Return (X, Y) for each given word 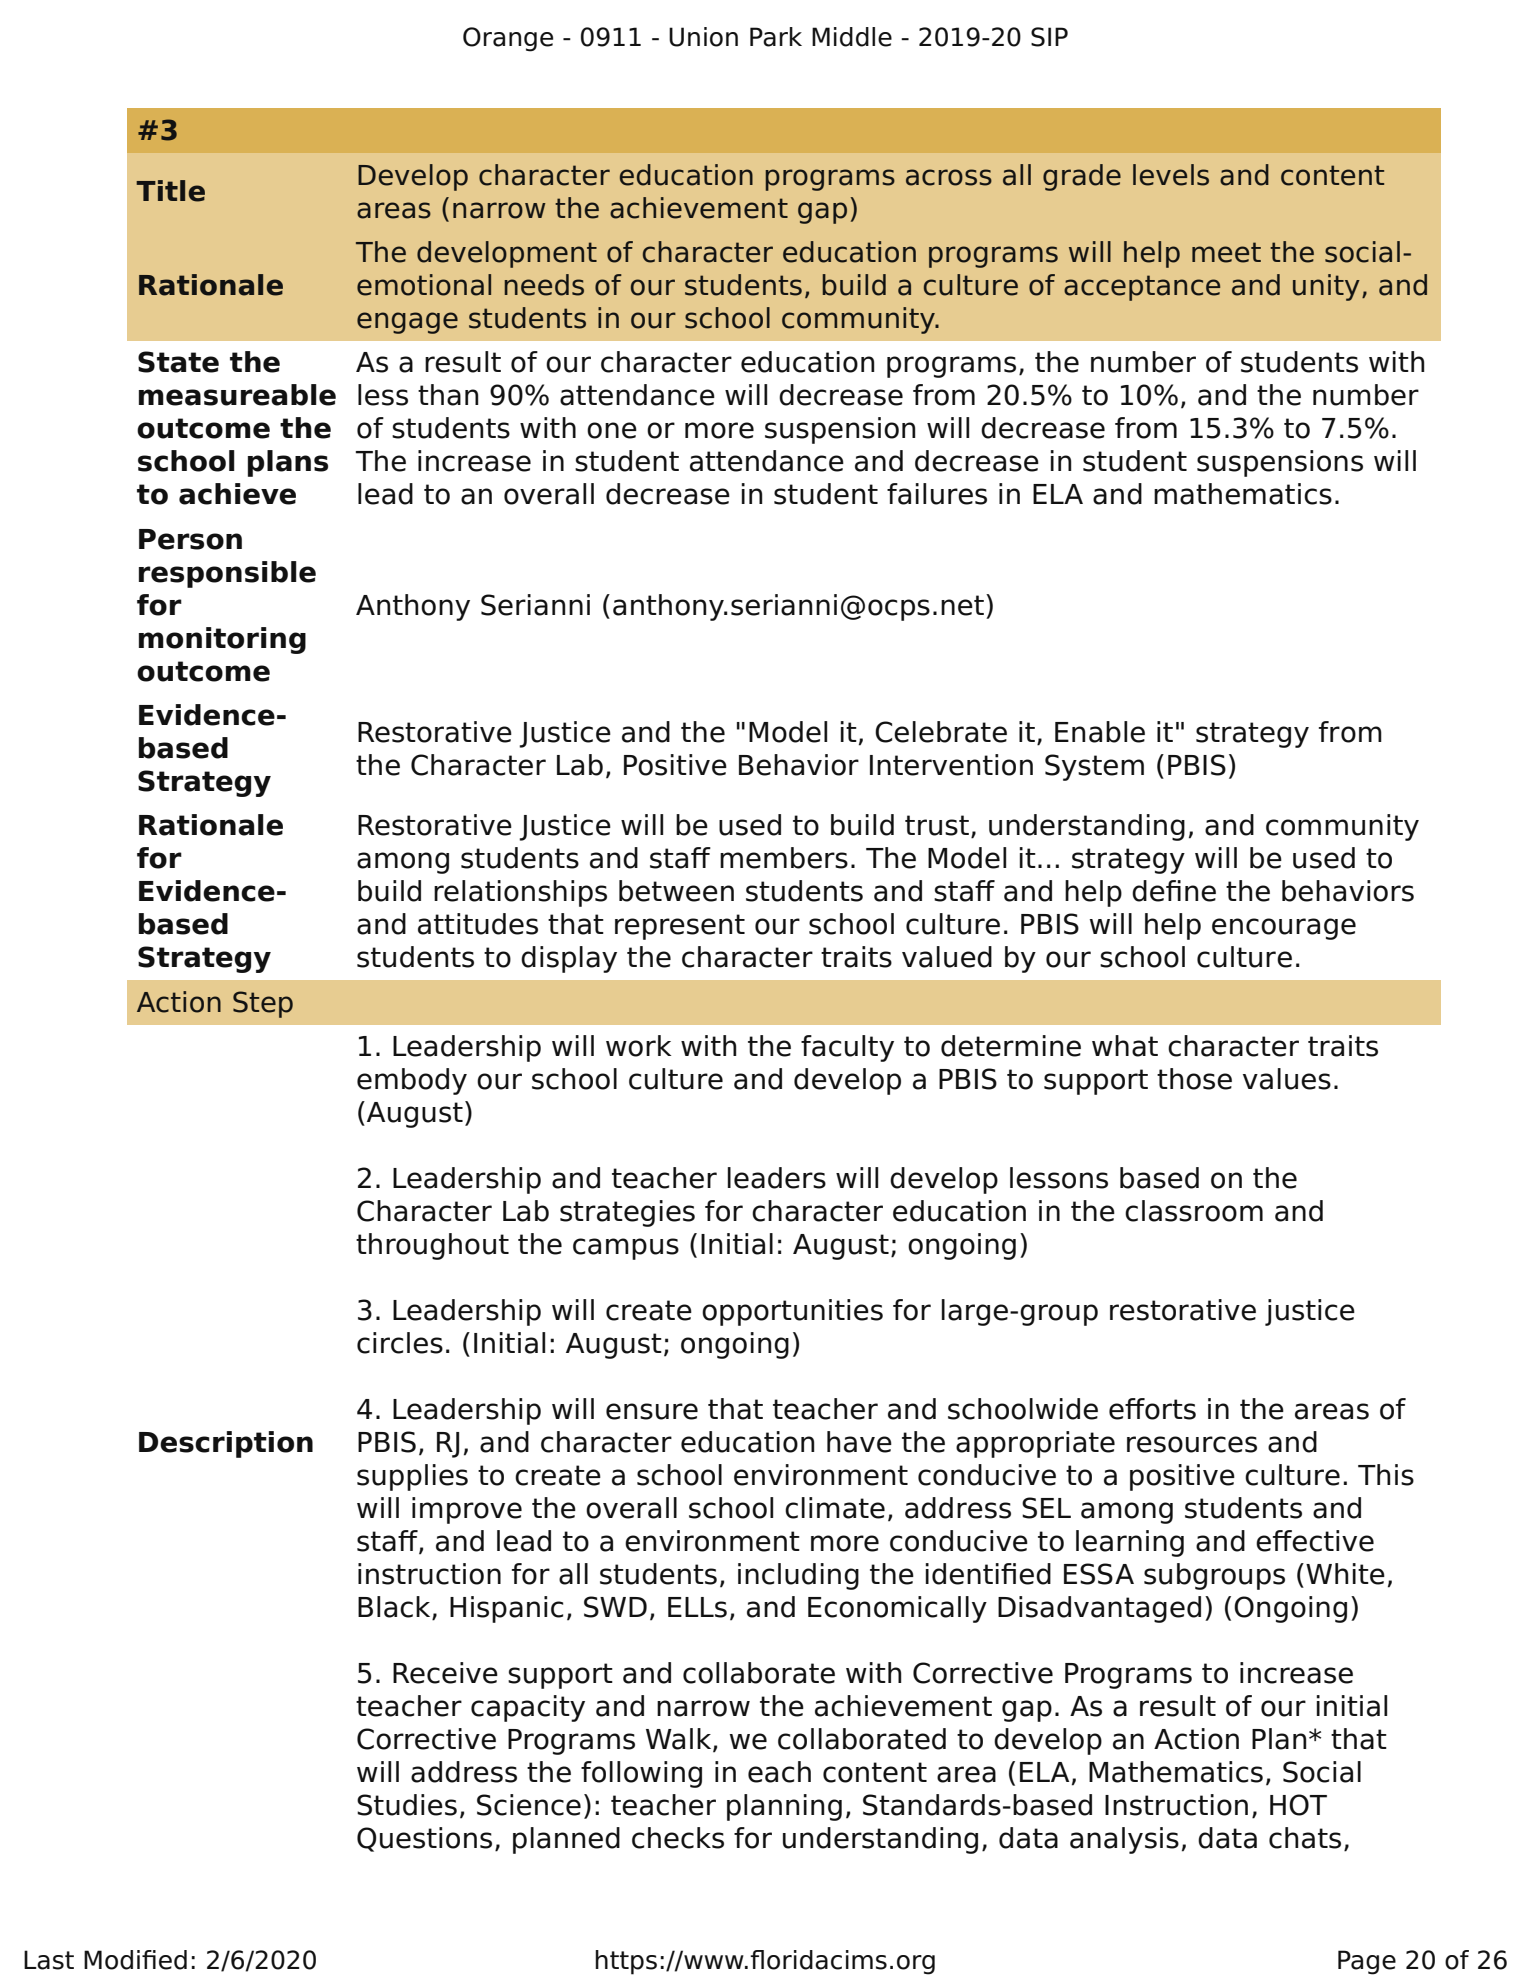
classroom (1194, 1211)
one (612, 430)
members (784, 858)
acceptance (1142, 288)
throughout (432, 1246)
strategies (627, 1213)
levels (1171, 175)
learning (1130, 1543)
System (1094, 767)
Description (226, 1444)
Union (703, 37)
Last (49, 1960)
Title (170, 191)
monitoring (222, 640)
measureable (237, 395)
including (798, 1576)
